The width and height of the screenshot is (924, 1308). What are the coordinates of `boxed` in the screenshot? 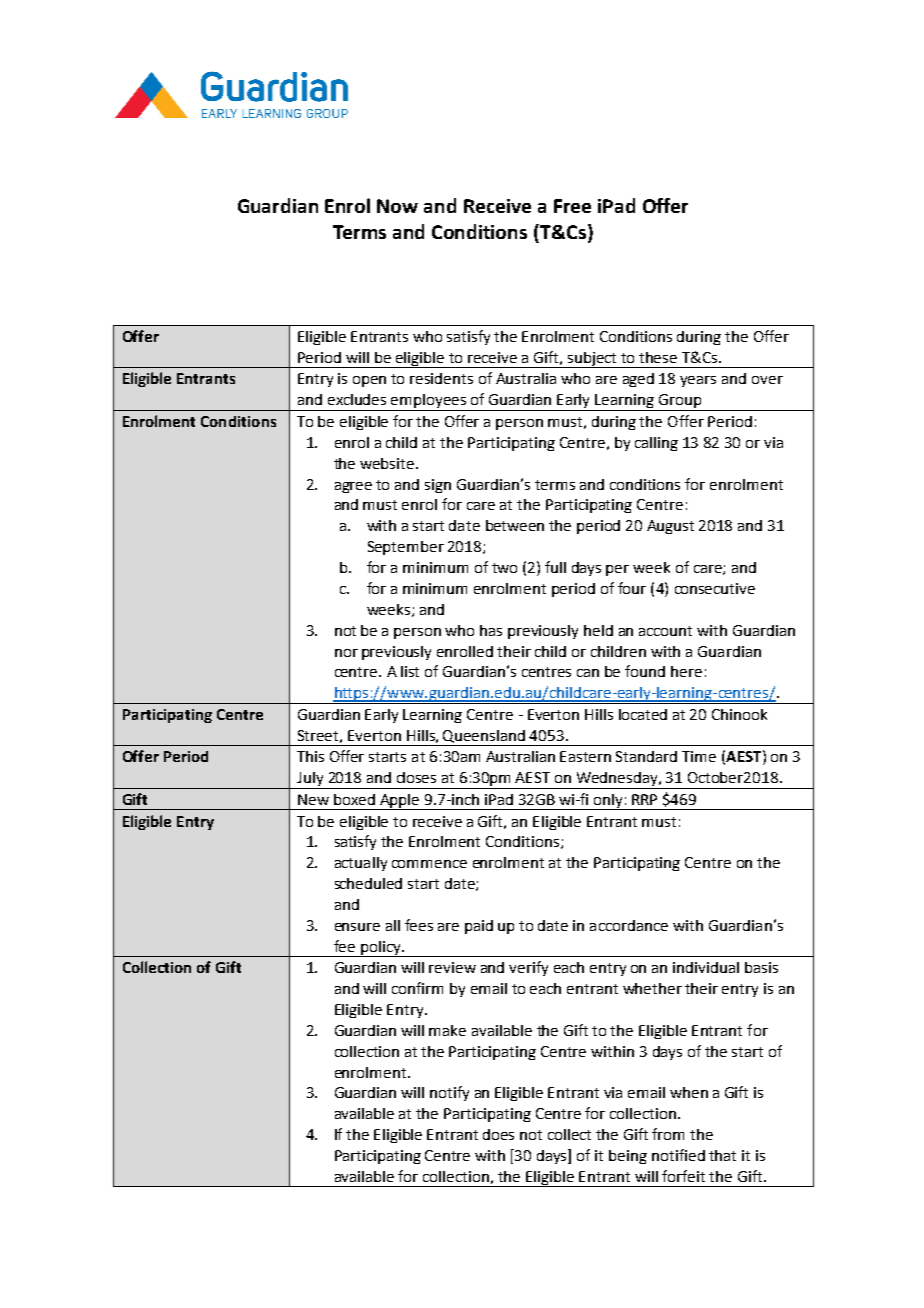 It's located at (354, 799).
